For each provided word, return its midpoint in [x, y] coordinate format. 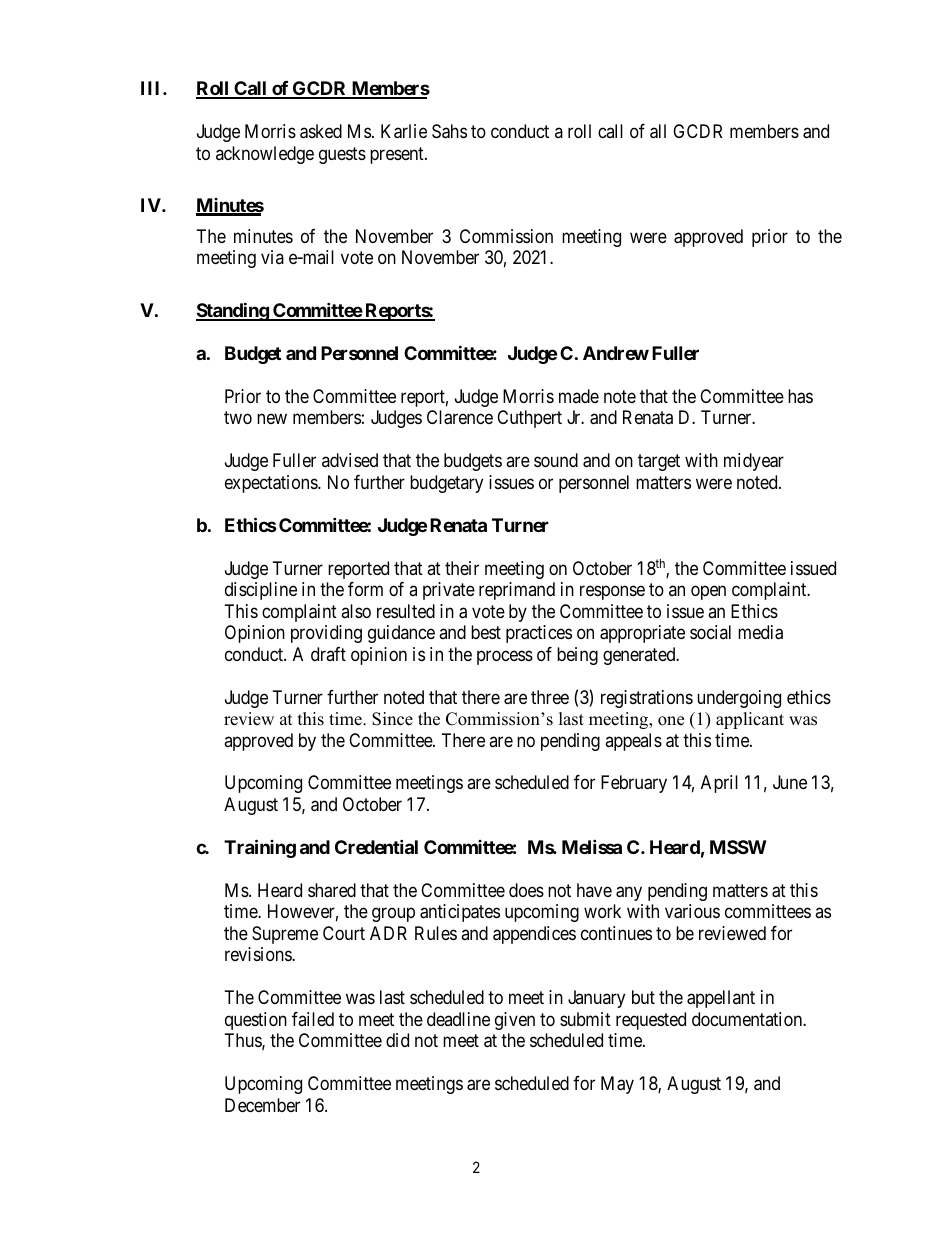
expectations [272, 484]
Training [260, 848]
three [550, 697]
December [262, 1105]
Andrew [616, 353]
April [719, 784]
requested [651, 1021]
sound [556, 460]
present [398, 155]
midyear [754, 462]
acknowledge [265, 155]
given [515, 1021]
